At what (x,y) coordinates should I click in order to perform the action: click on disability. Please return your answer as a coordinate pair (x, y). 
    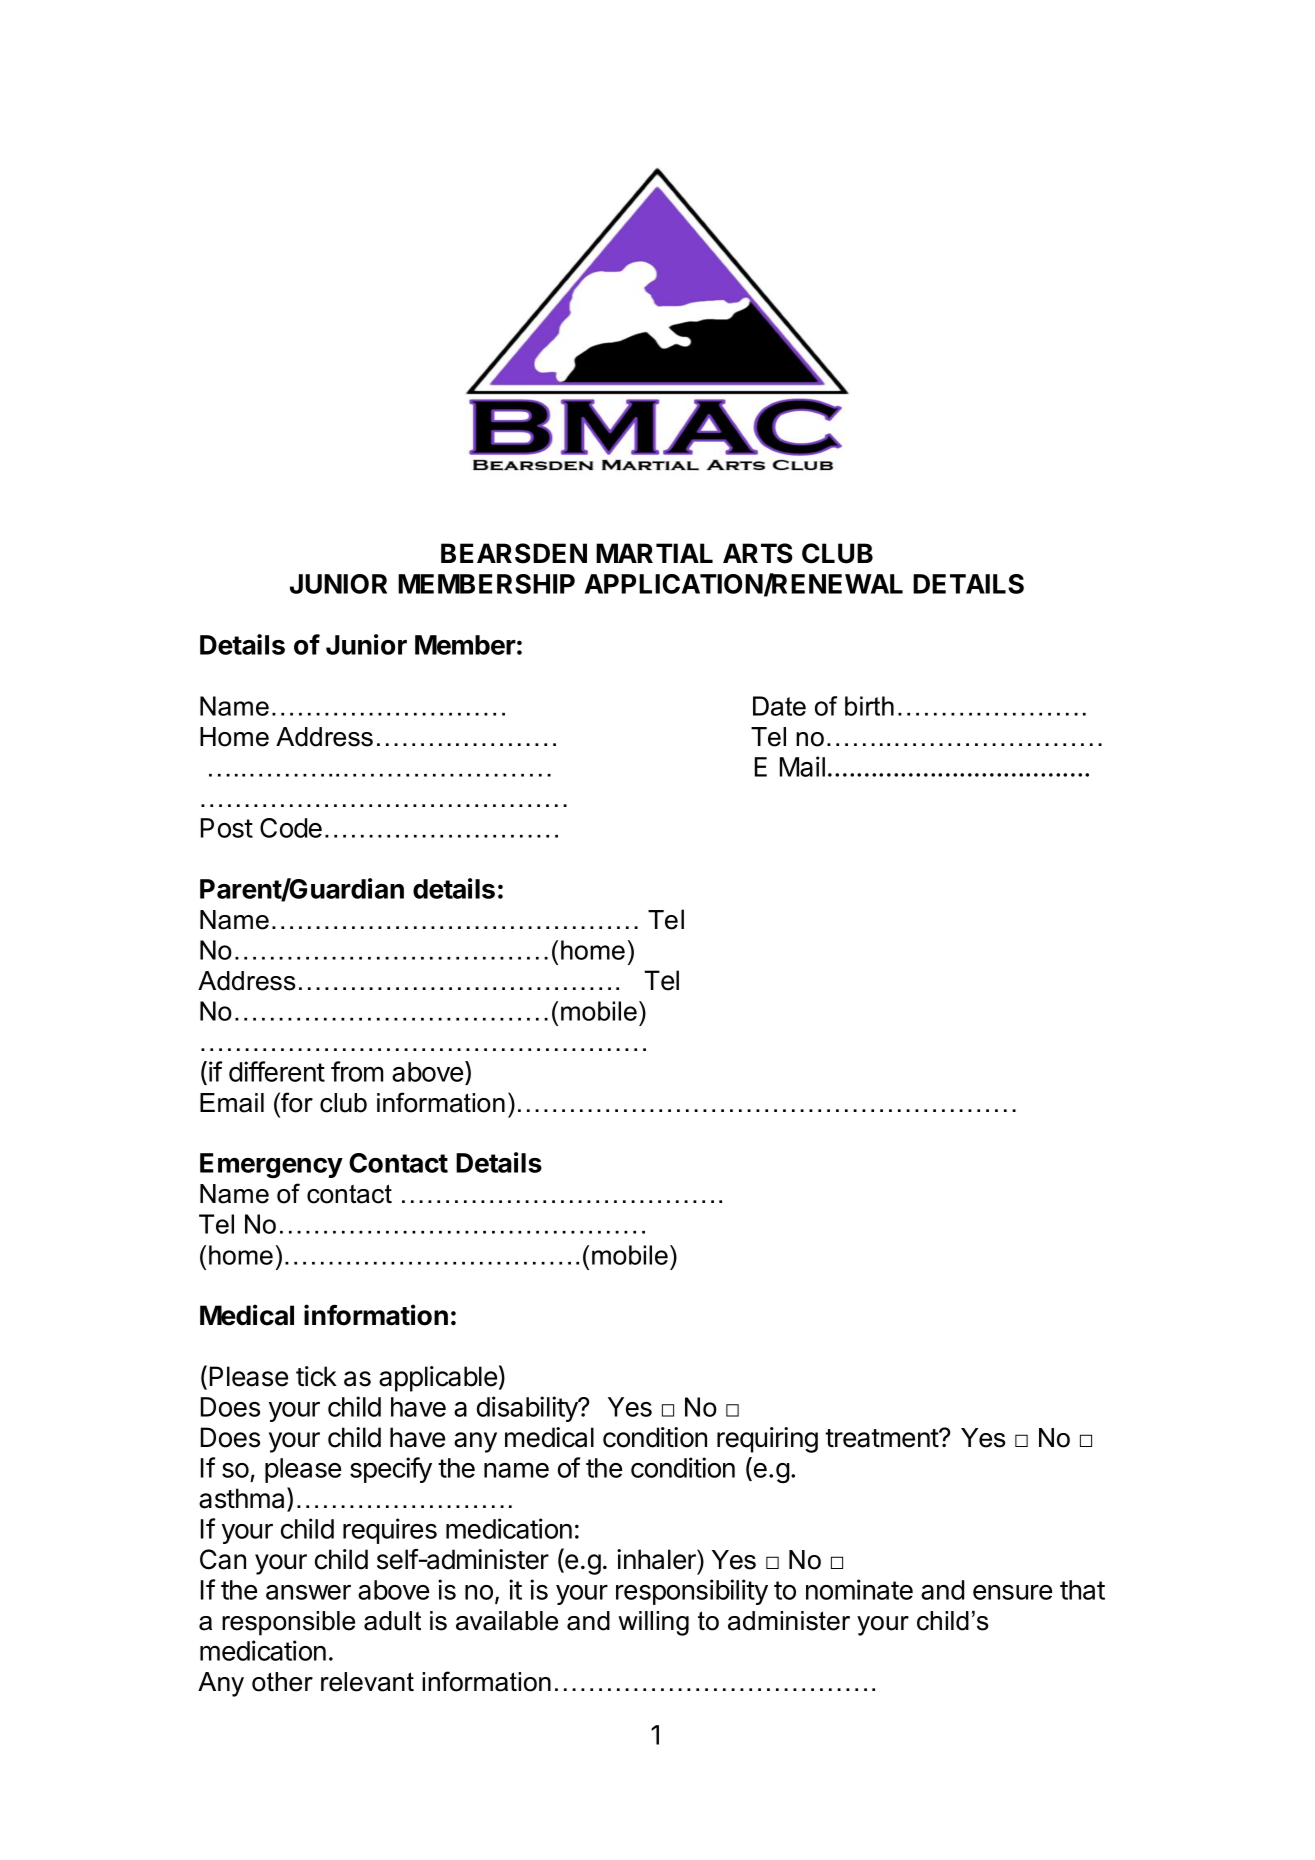
    Looking at the image, I should click on (528, 1409).
